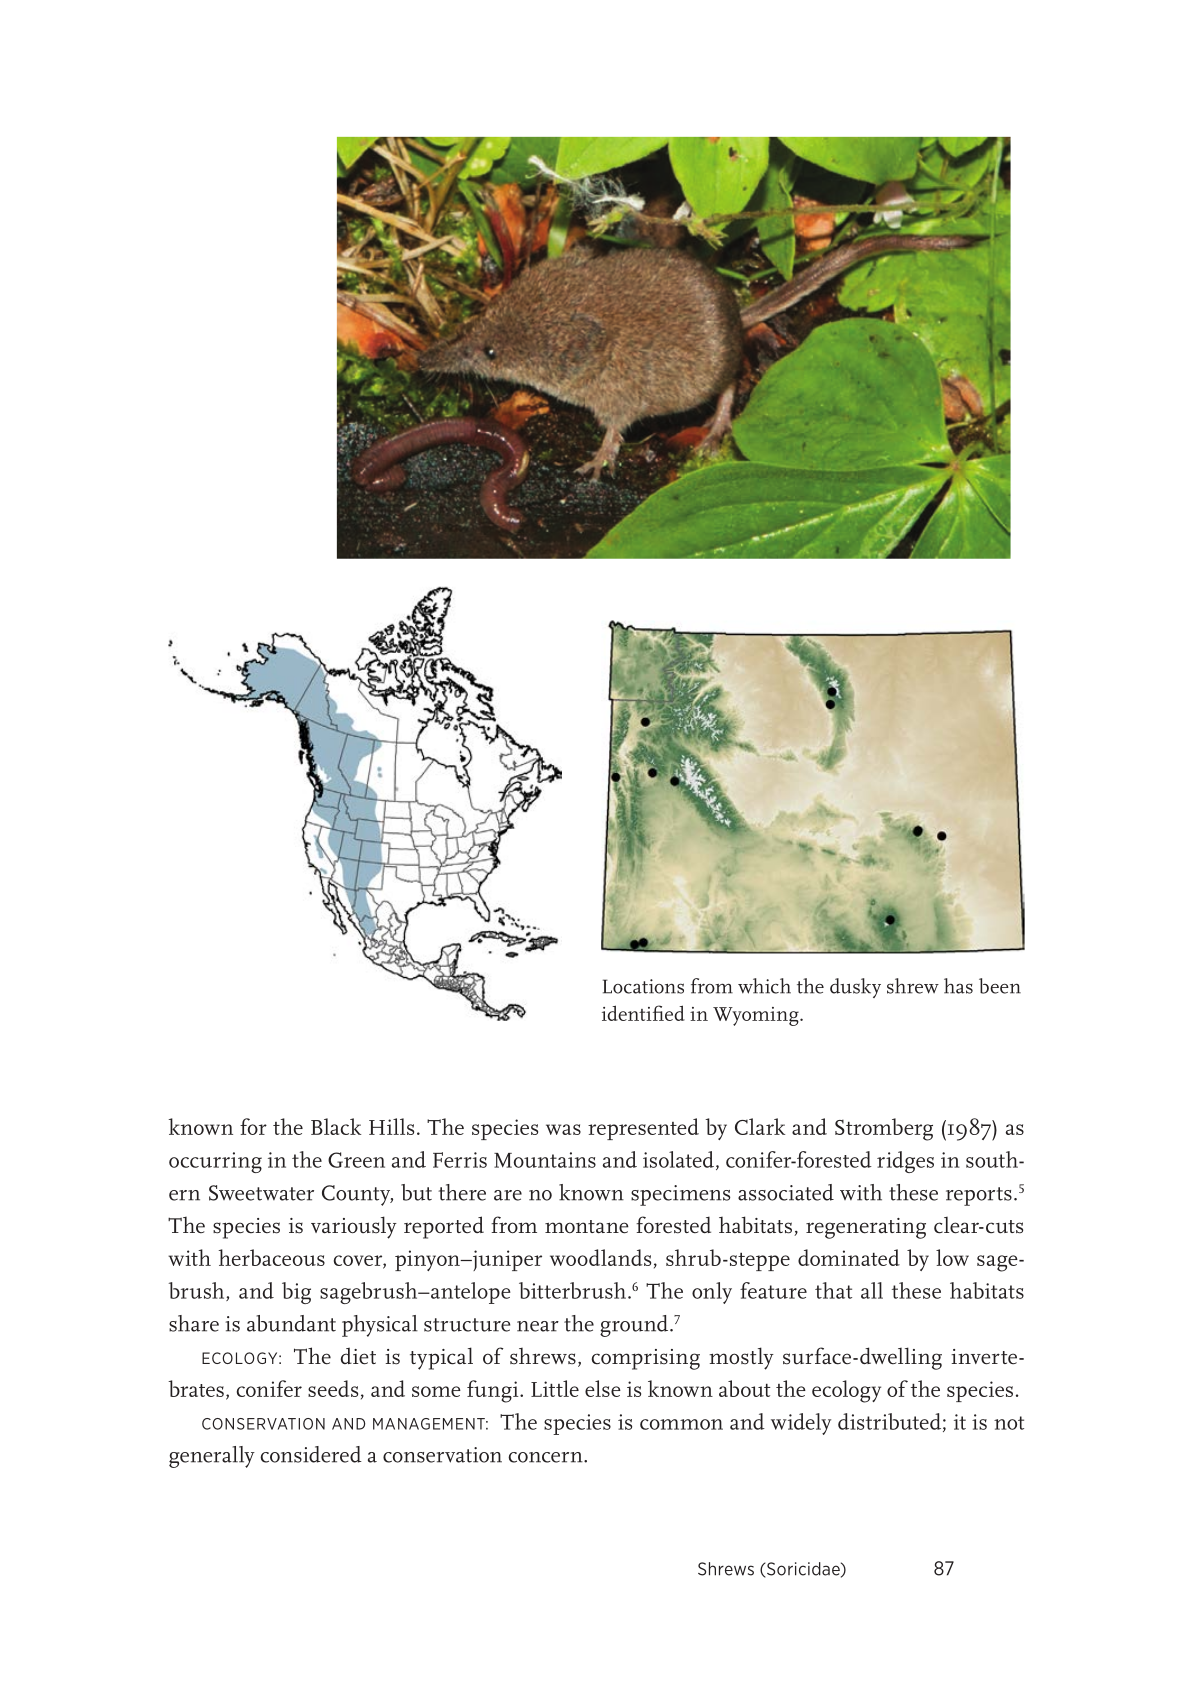  What do you see at coordinates (958, 986) in the screenshot?
I see `has` at bounding box center [958, 986].
